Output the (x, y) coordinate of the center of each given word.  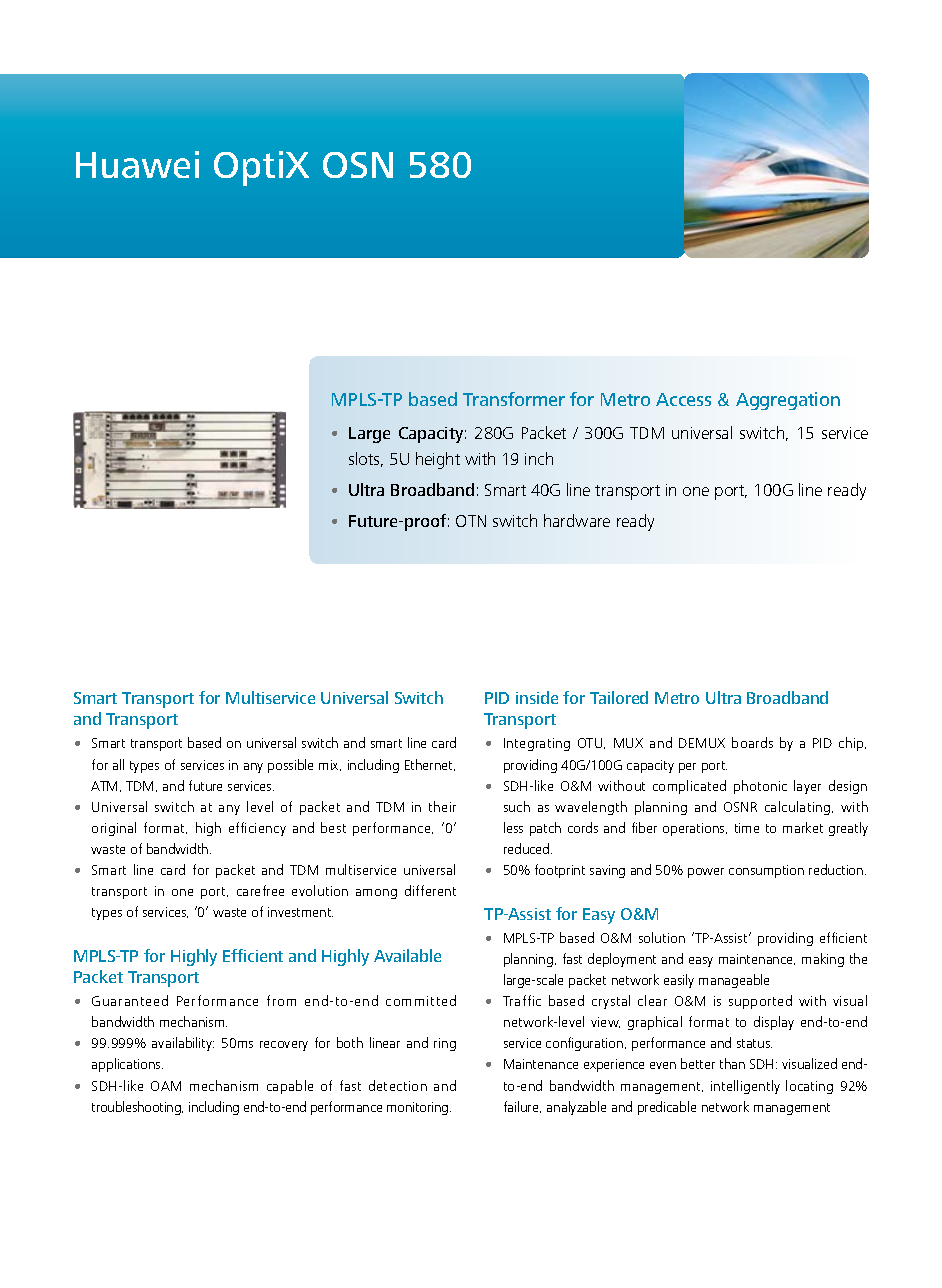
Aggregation (788, 401)
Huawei (137, 164)
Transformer (514, 399)
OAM (166, 1086)
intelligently (745, 1087)
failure (522, 1107)
